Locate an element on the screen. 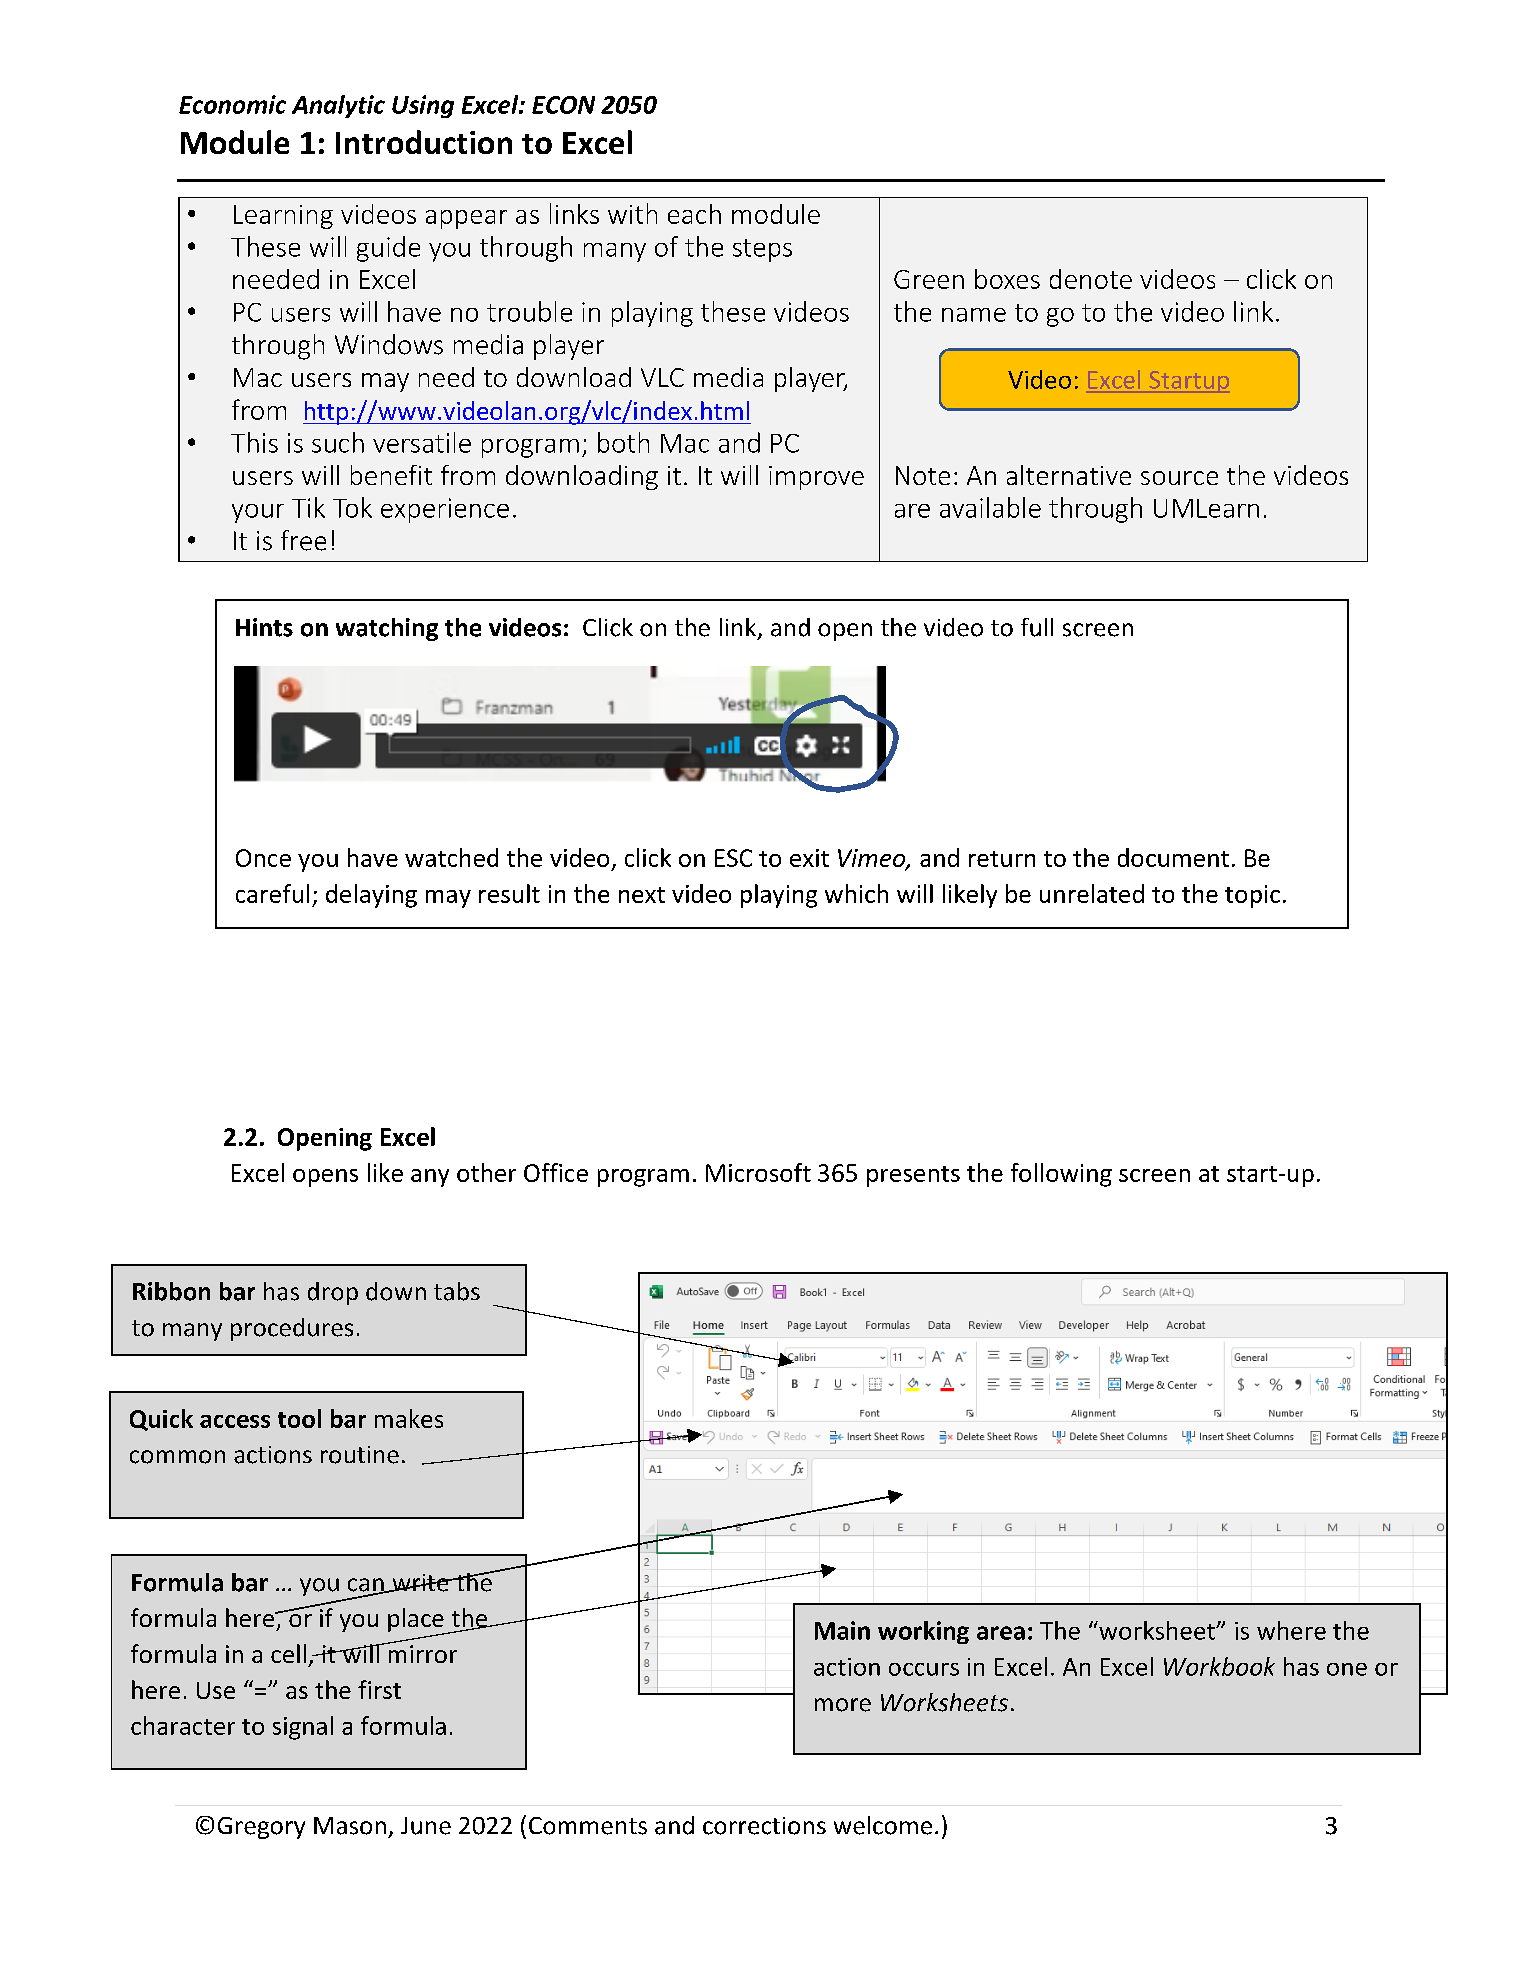 The height and width of the screenshot is (1963, 1517). Workbook is located at coordinates (1219, 1666).
